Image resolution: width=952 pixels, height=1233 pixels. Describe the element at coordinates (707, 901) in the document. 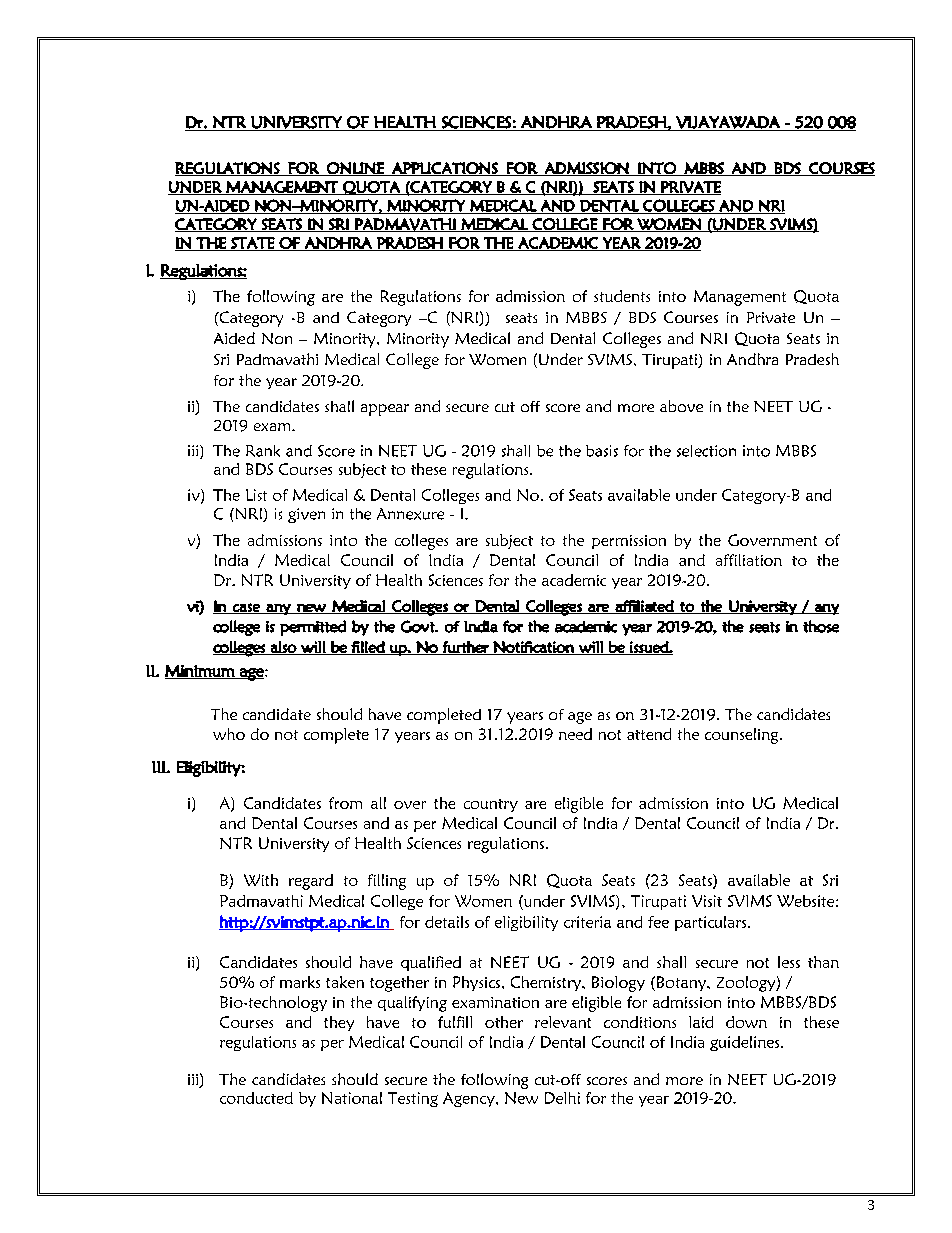

I see `Visit` at that location.
